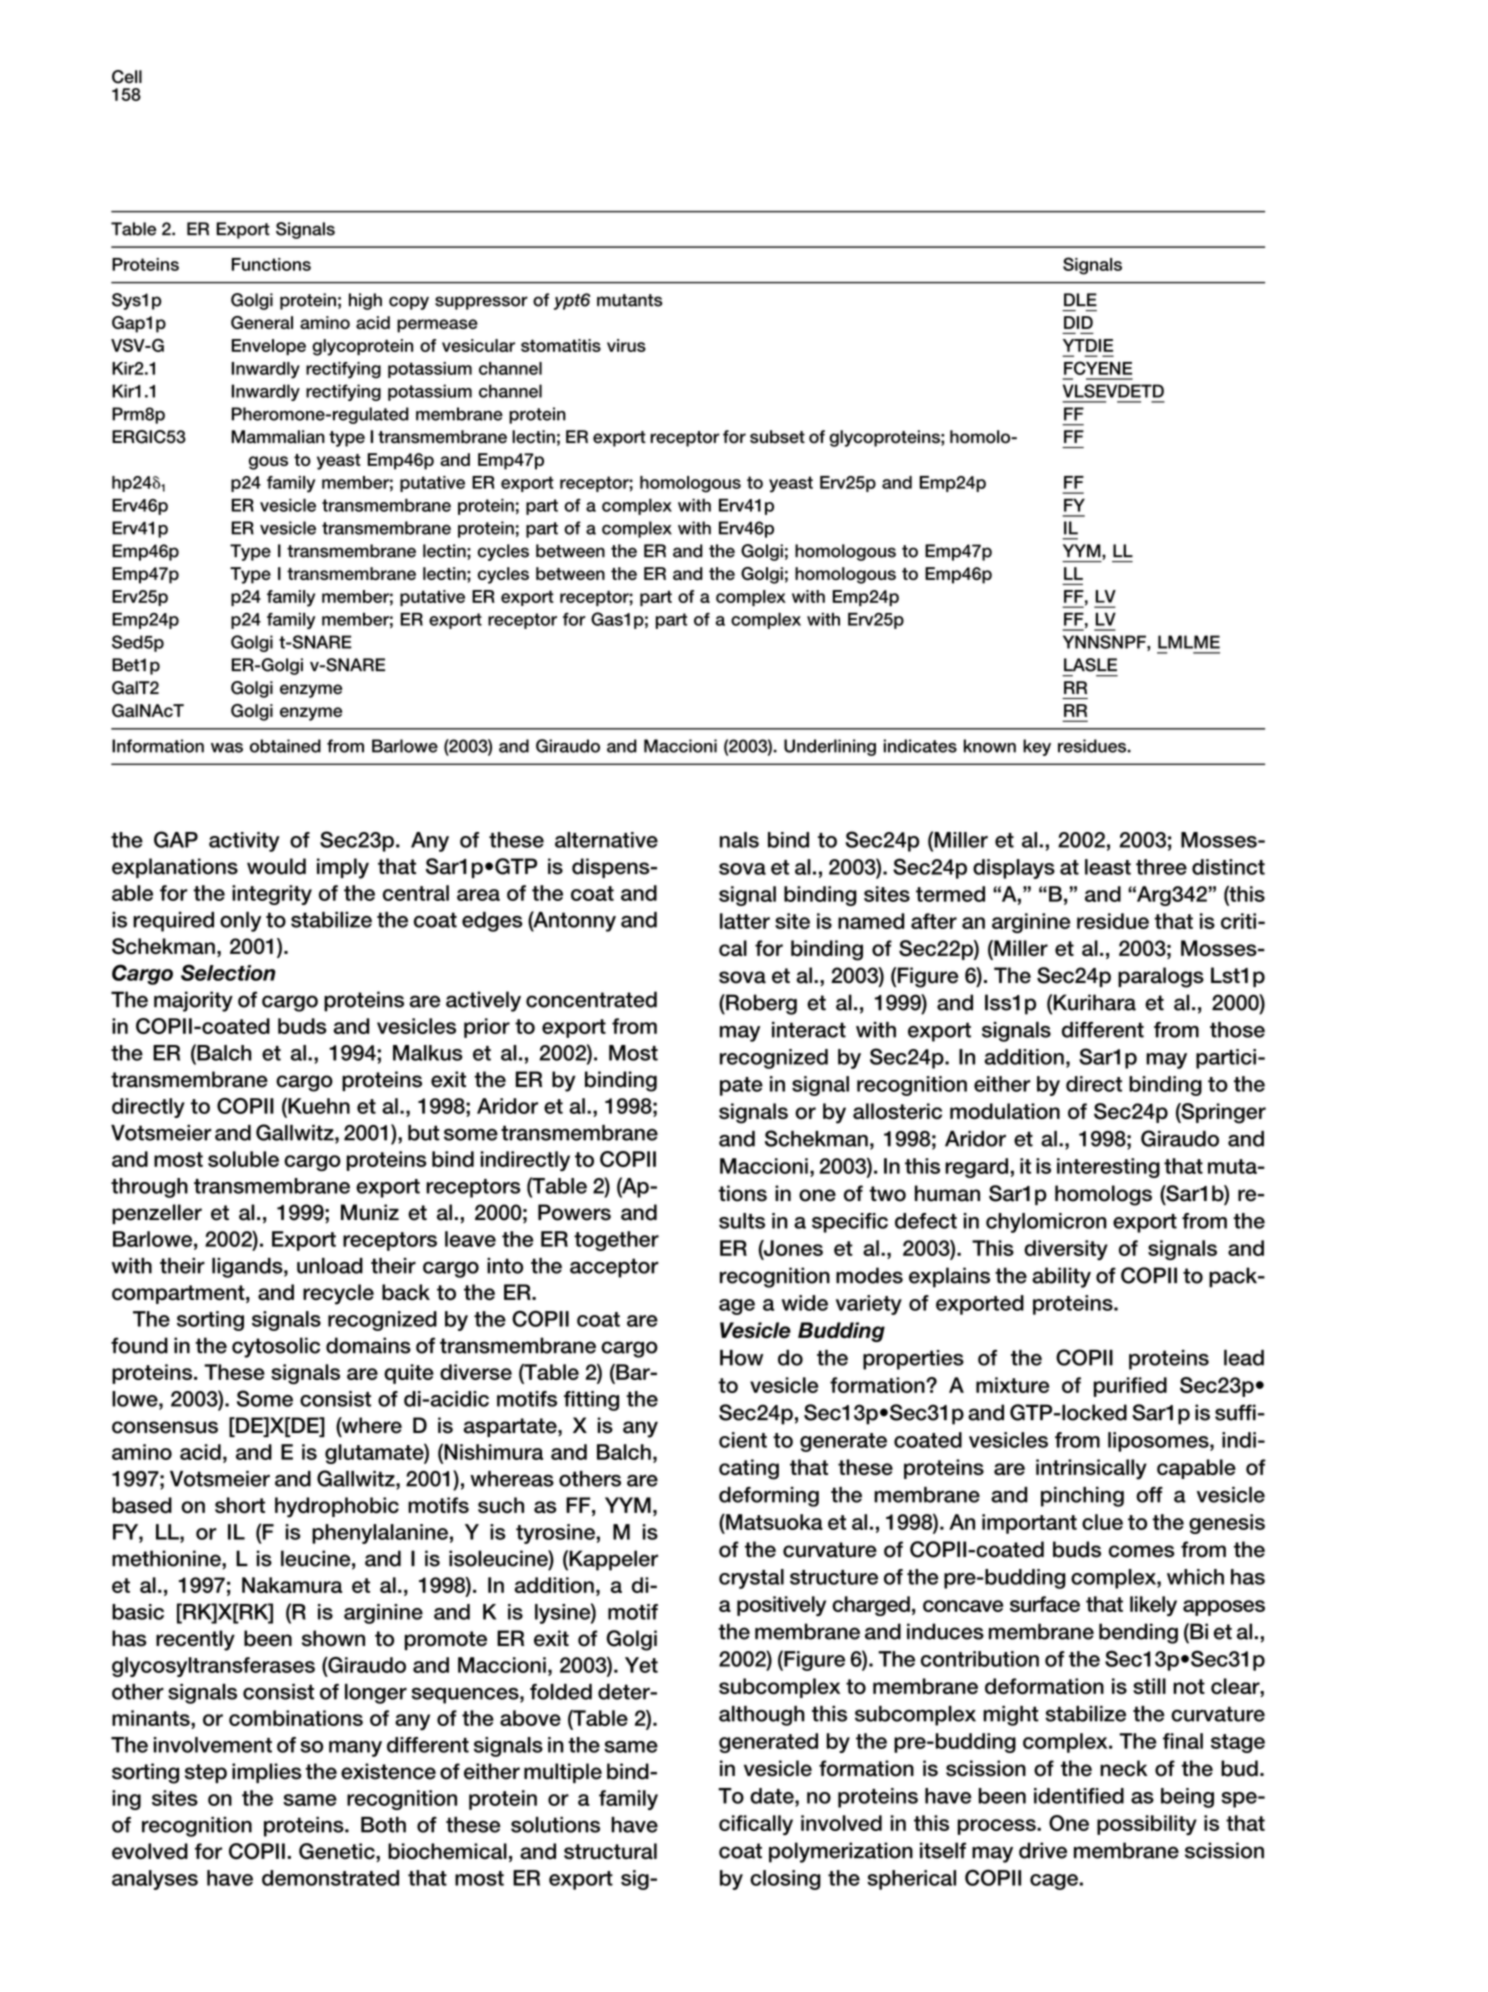  Describe the element at coordinates (1066, 1250) in the page. I see `diversity` at that location.
